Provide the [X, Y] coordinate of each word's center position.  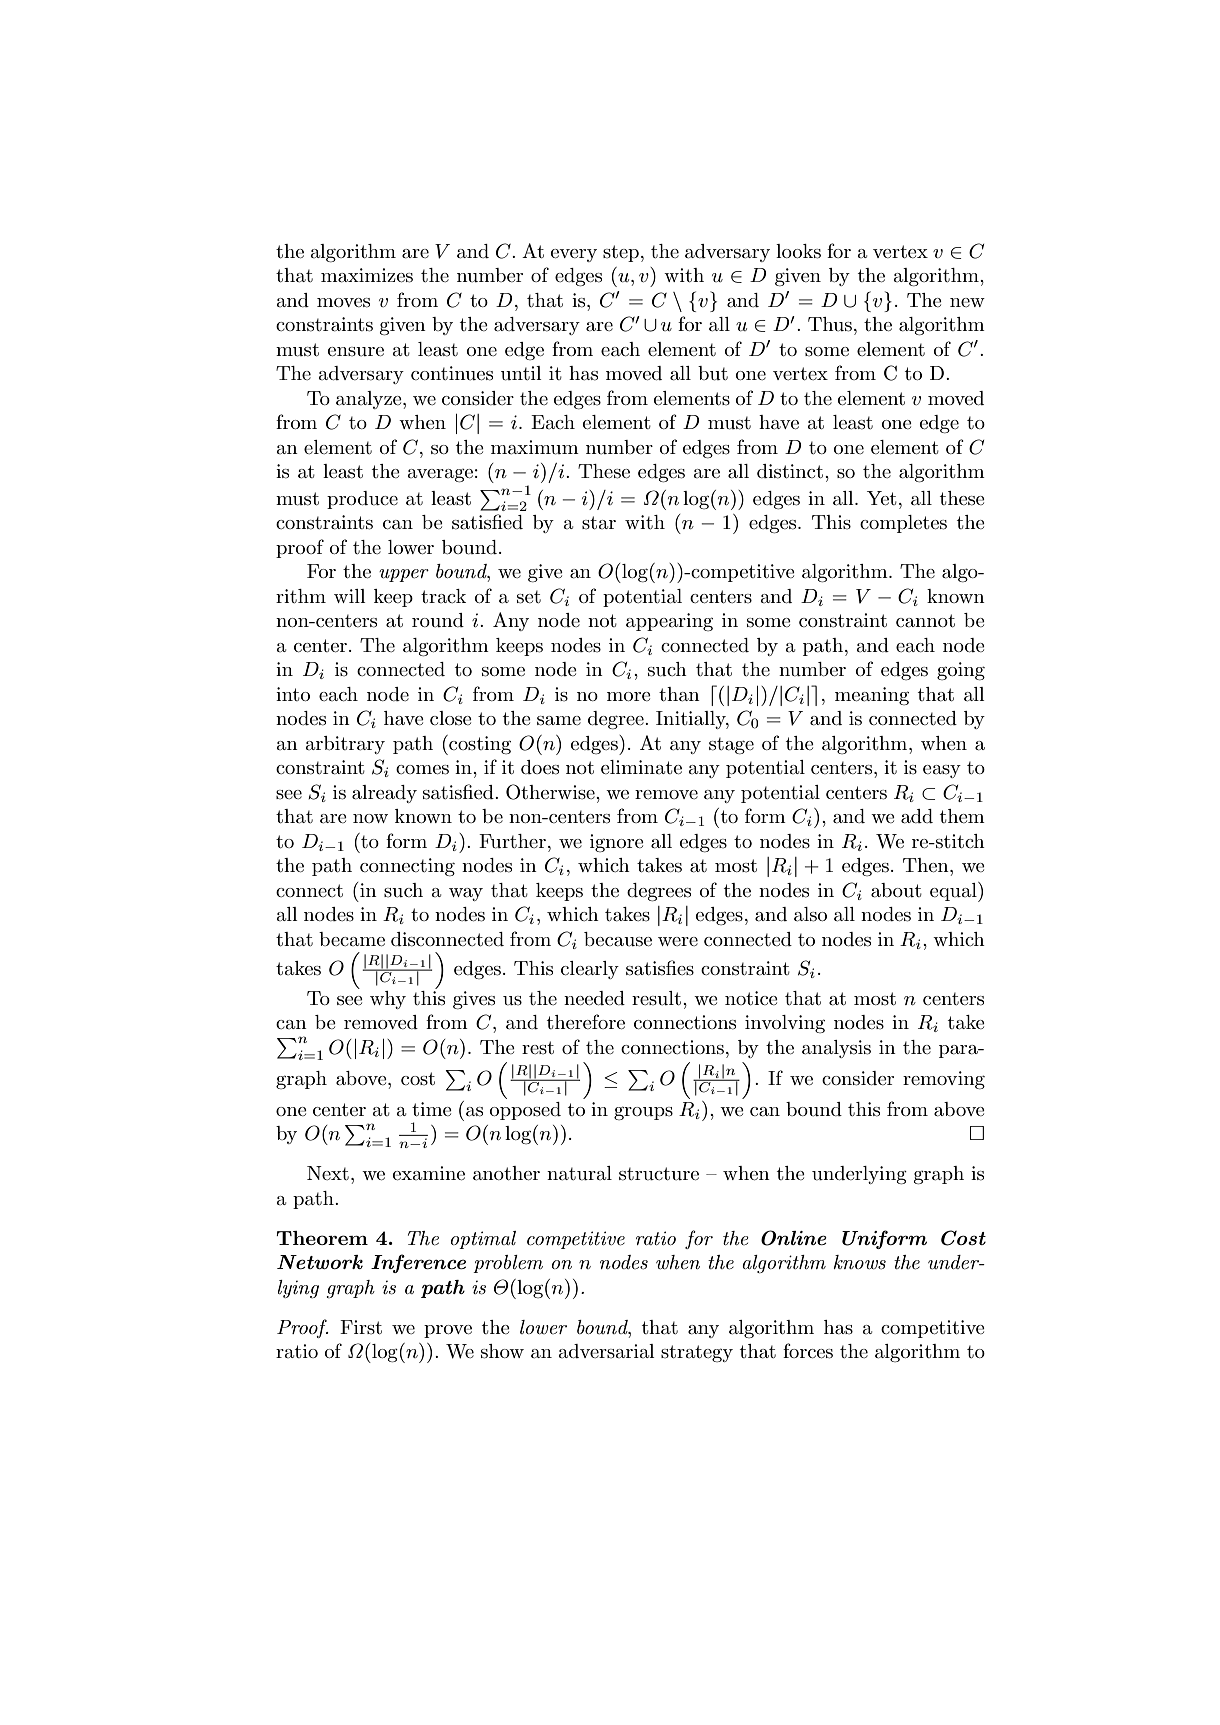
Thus [830, 324]
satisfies [660, 968]
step [621, 253]
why [388, 1000]
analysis [836, 1049]
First [361, 1327]
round [438, 620]
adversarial [606, 1351]
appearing [669, 622]
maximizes [367, 275]
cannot [925, 621]
